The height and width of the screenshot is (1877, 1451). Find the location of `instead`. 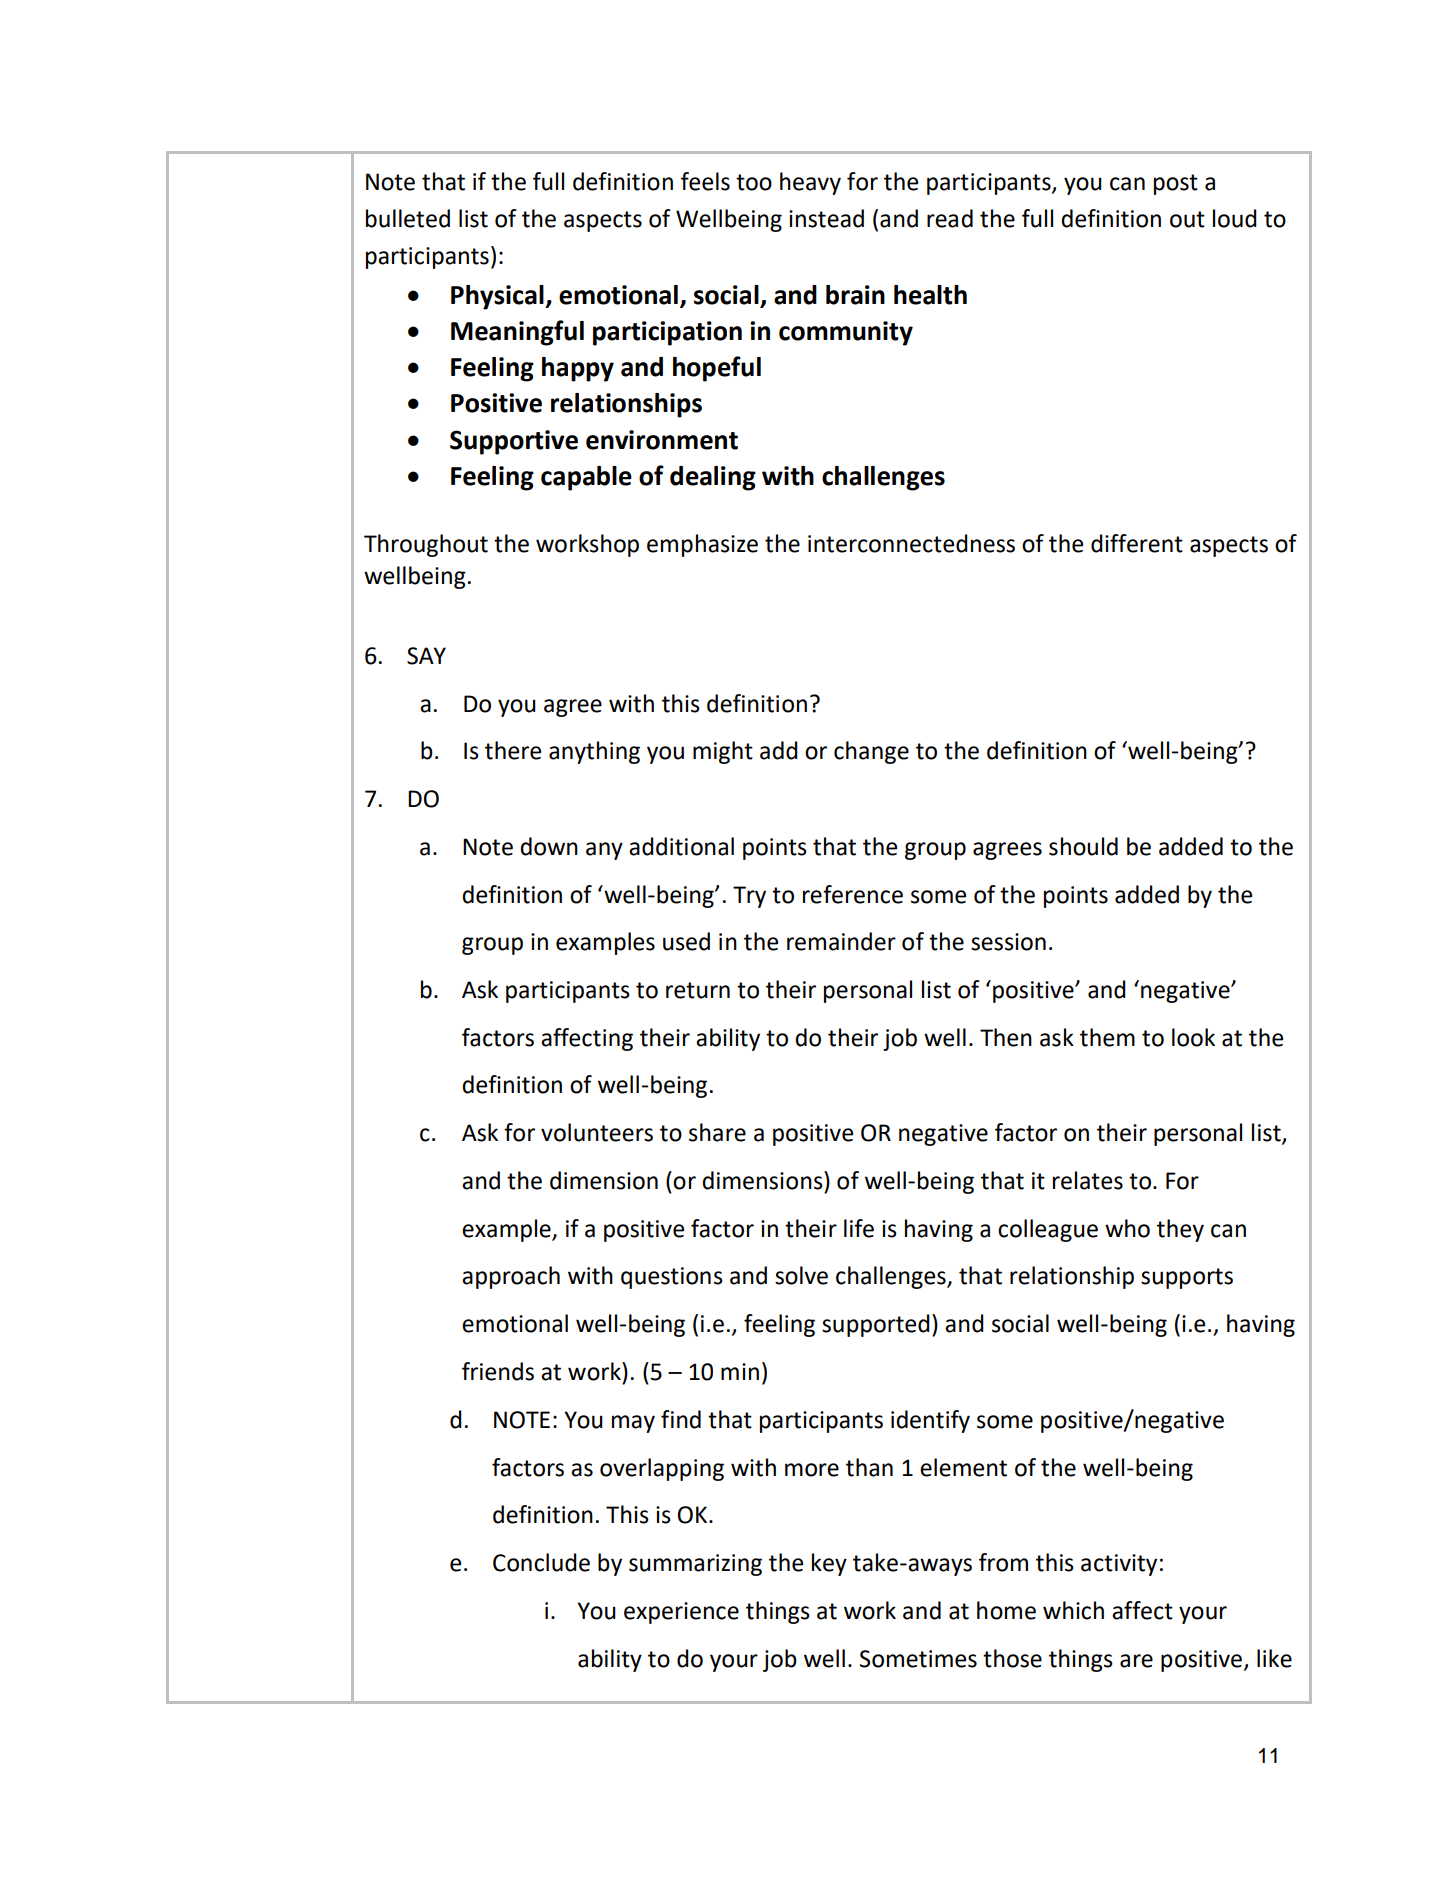

instead is located at coordinates (826, 218).
